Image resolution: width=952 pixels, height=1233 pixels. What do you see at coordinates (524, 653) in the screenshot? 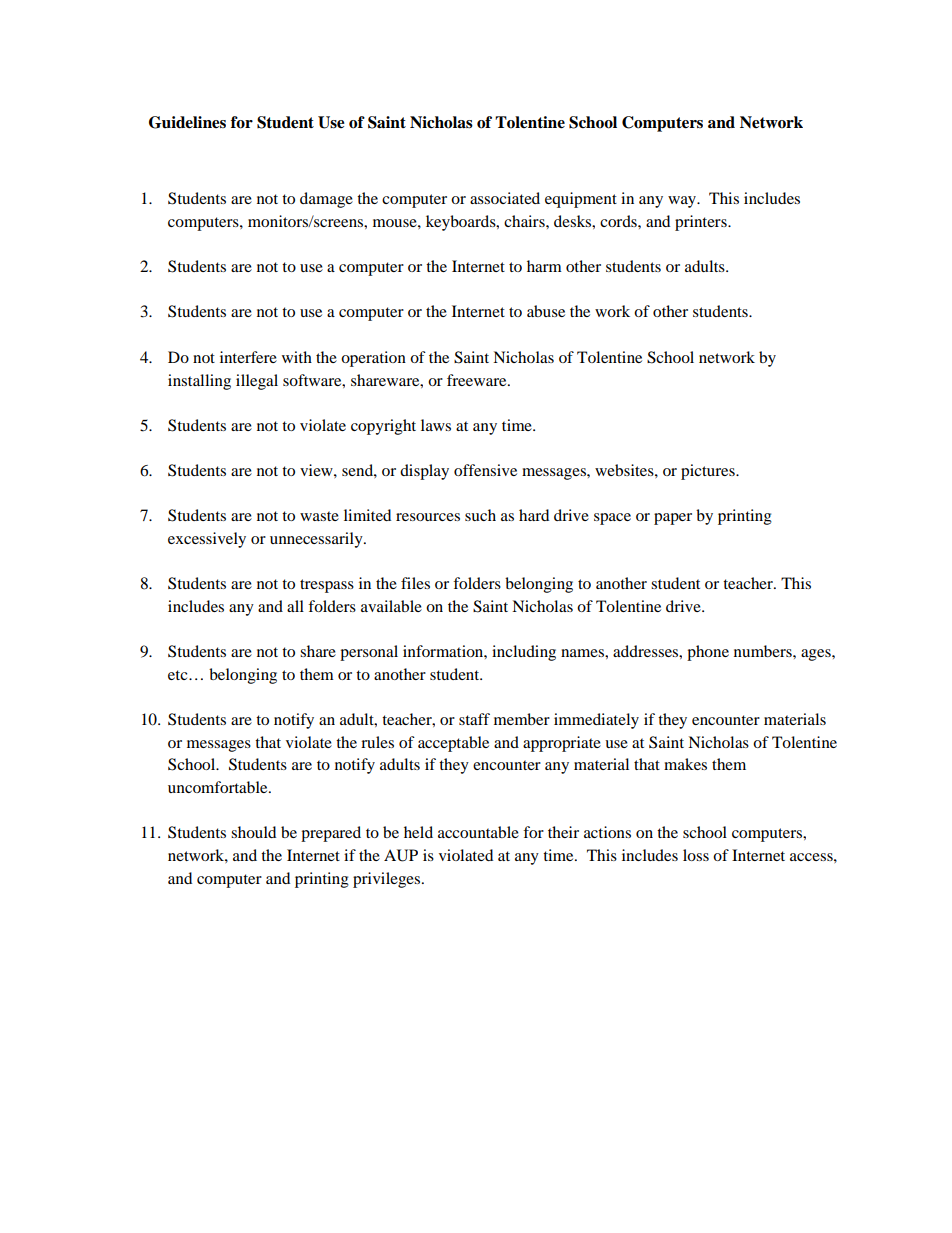
I see `including` at bounding box center [524, 653].
